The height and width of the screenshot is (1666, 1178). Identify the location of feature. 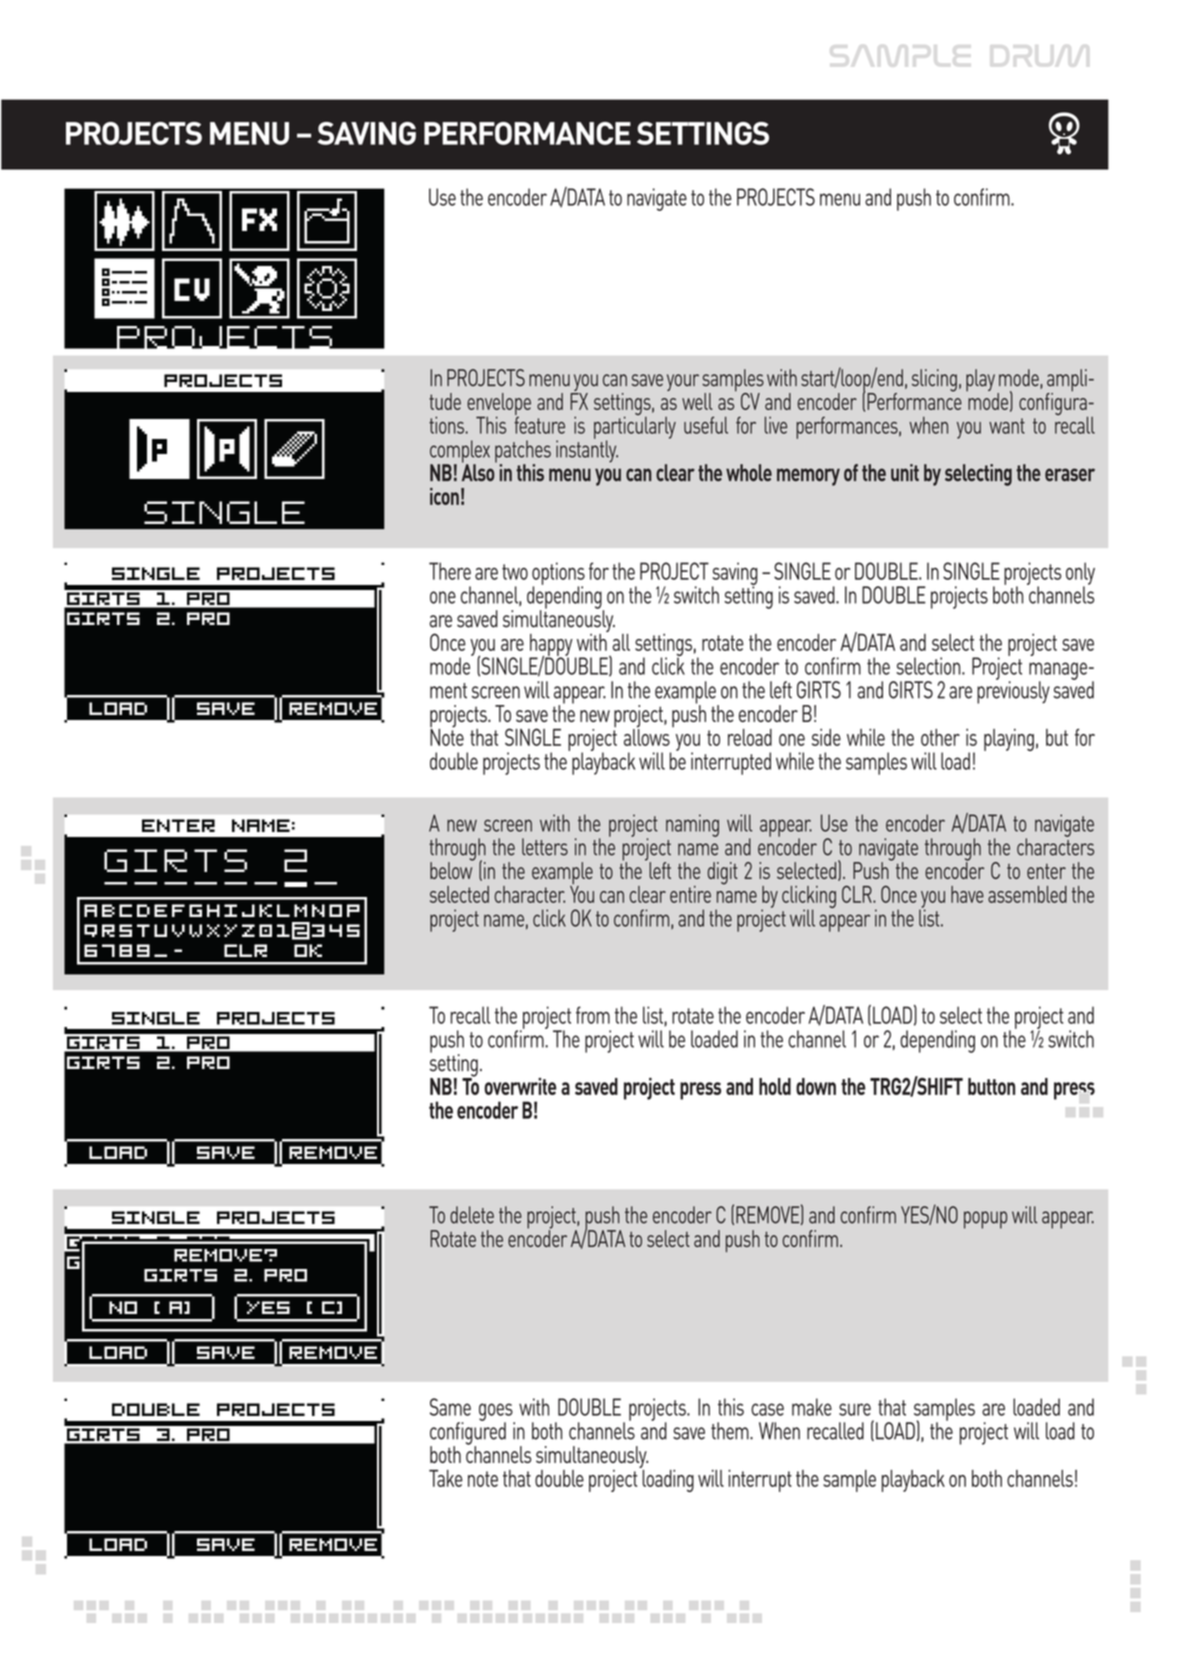
(539, 424).
